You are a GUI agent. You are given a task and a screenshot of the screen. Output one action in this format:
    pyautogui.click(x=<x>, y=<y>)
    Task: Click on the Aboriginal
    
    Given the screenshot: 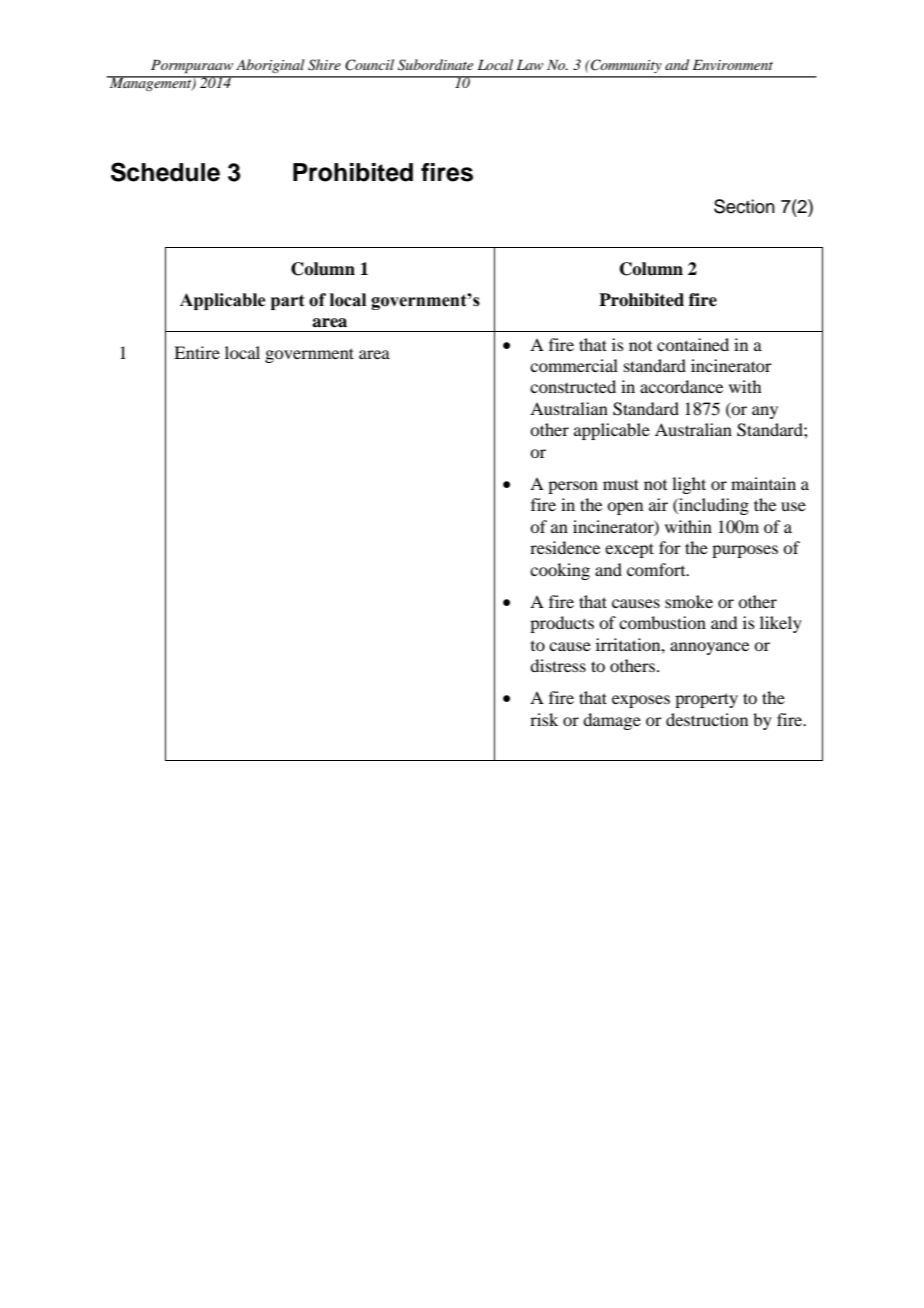 What is the action you would take?
    pyautogui.click(x=270, y=66)
